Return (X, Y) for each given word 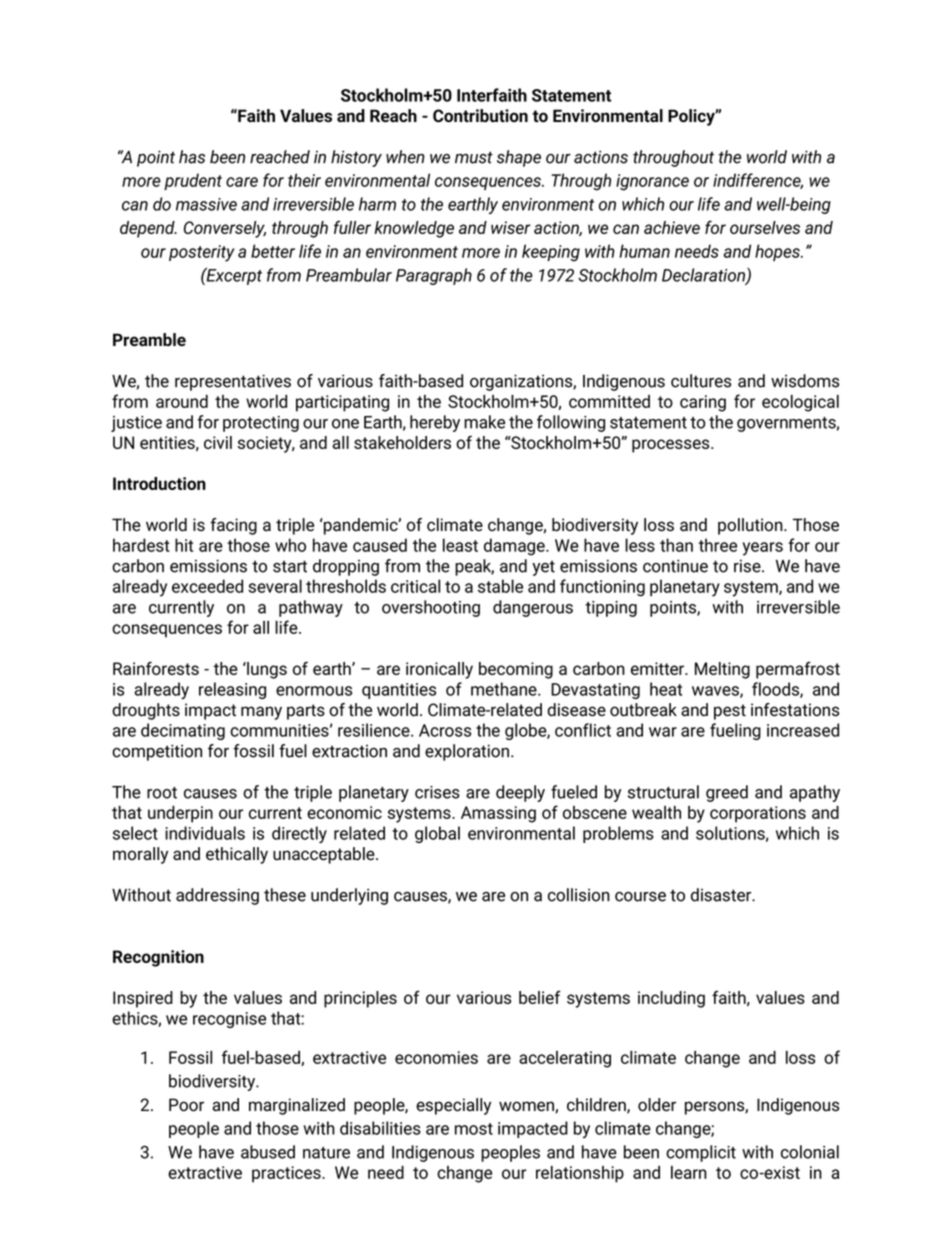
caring (703, 403)
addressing (217, 896)
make (484, 422)
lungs (266, 670)
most (474, 1129)
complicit (701, 1153)
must (474, 157)
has (192, 157)
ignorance (652, 182)
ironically (439, 670)
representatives (233, 382)
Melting (722, 670)
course (640, 897)
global (437, 834)
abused (268, 1152)
